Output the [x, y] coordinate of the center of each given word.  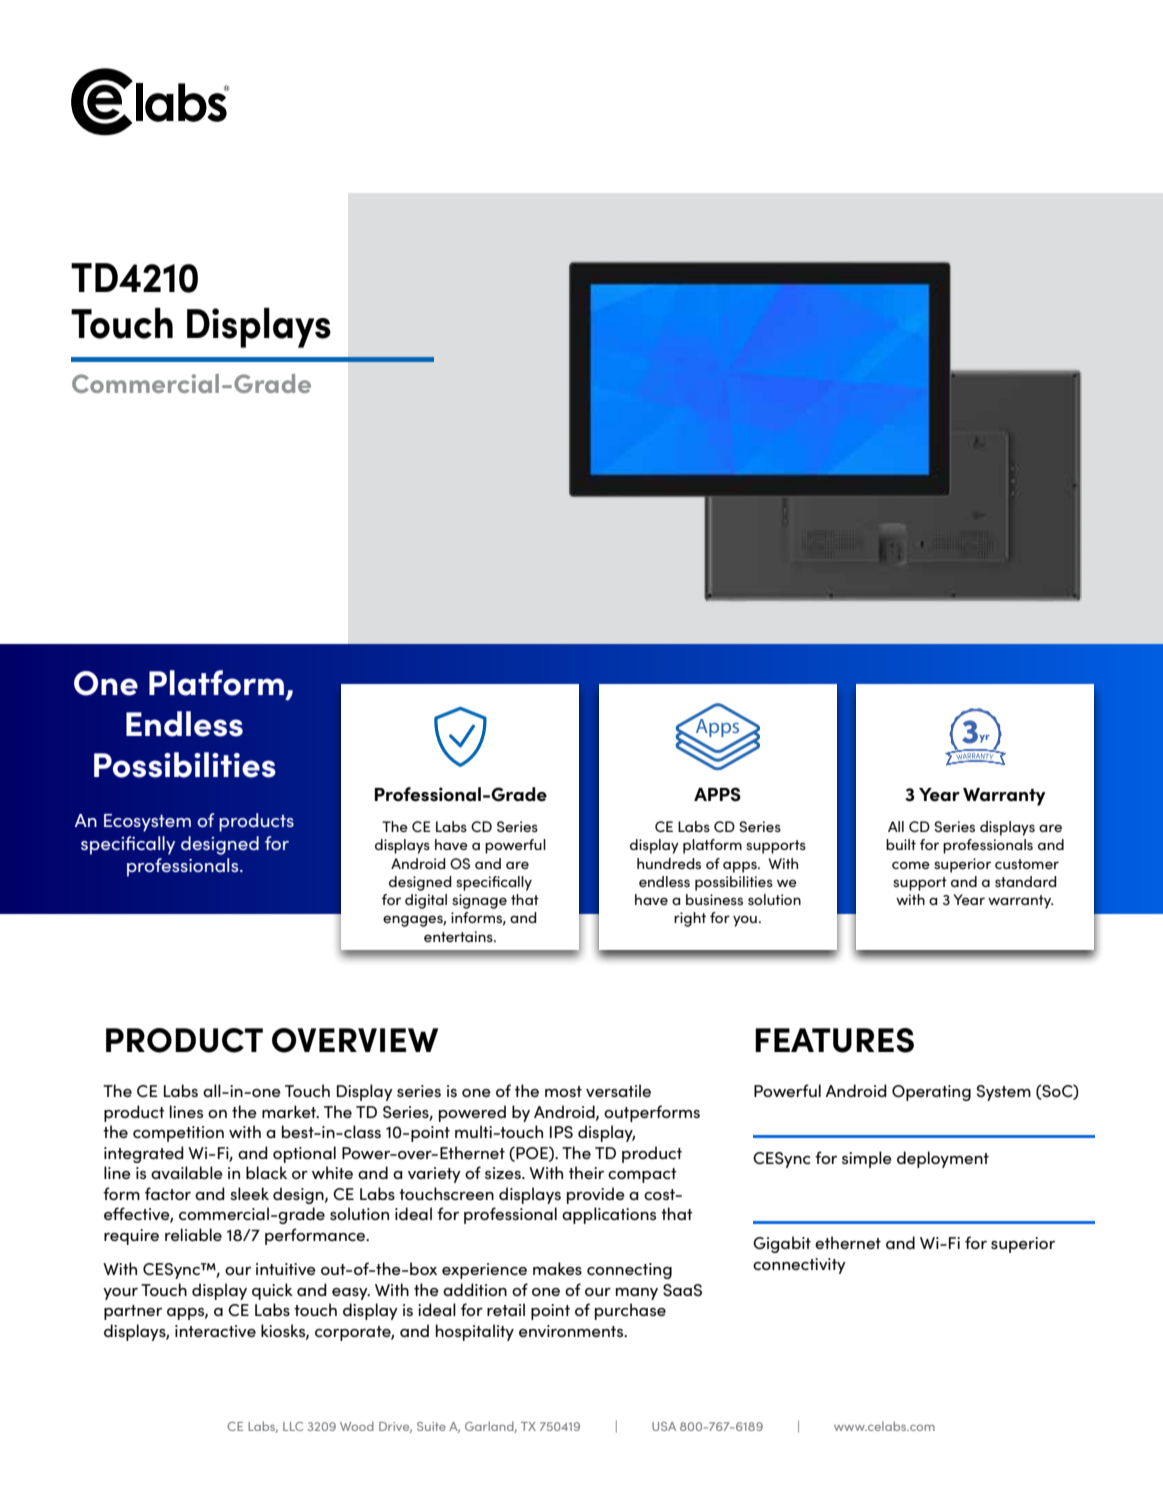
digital [426, 901]
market [290, 1111]
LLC [293, 1426]
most [563, 1091]
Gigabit [782, 1244]
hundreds [669, 863]
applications [609, 1215]
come [911, 865]
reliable [193, 1234]
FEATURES [834, 1040]
